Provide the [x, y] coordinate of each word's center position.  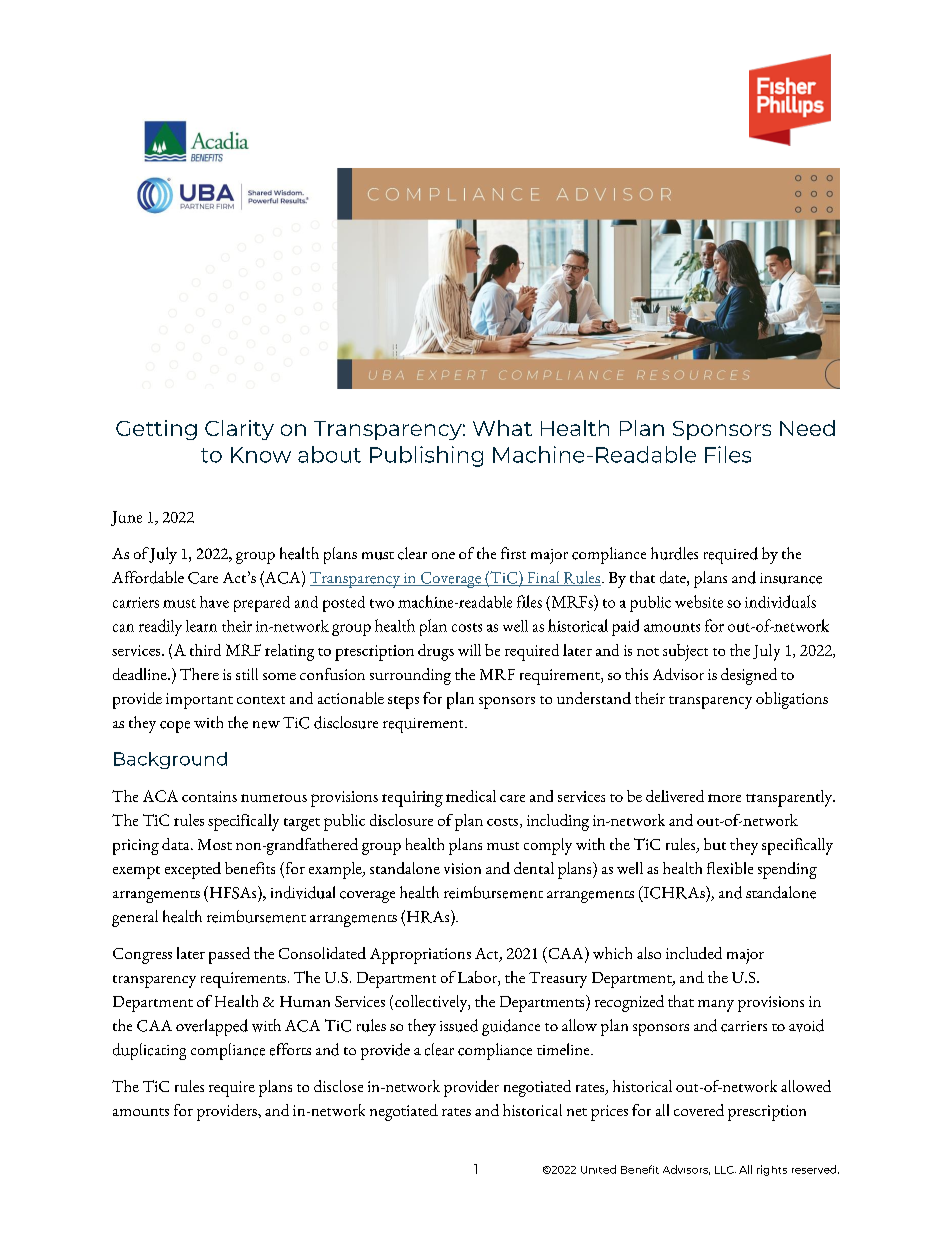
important [199, 701]
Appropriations [420, 956]
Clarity [239, 430]
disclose [338, 1086]
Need [807, 428]
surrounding [410, 676]
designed [749, 676]
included [694, 953]
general [135, 918]
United [598, 1169]
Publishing [426, 456]
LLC [725, 1170]
